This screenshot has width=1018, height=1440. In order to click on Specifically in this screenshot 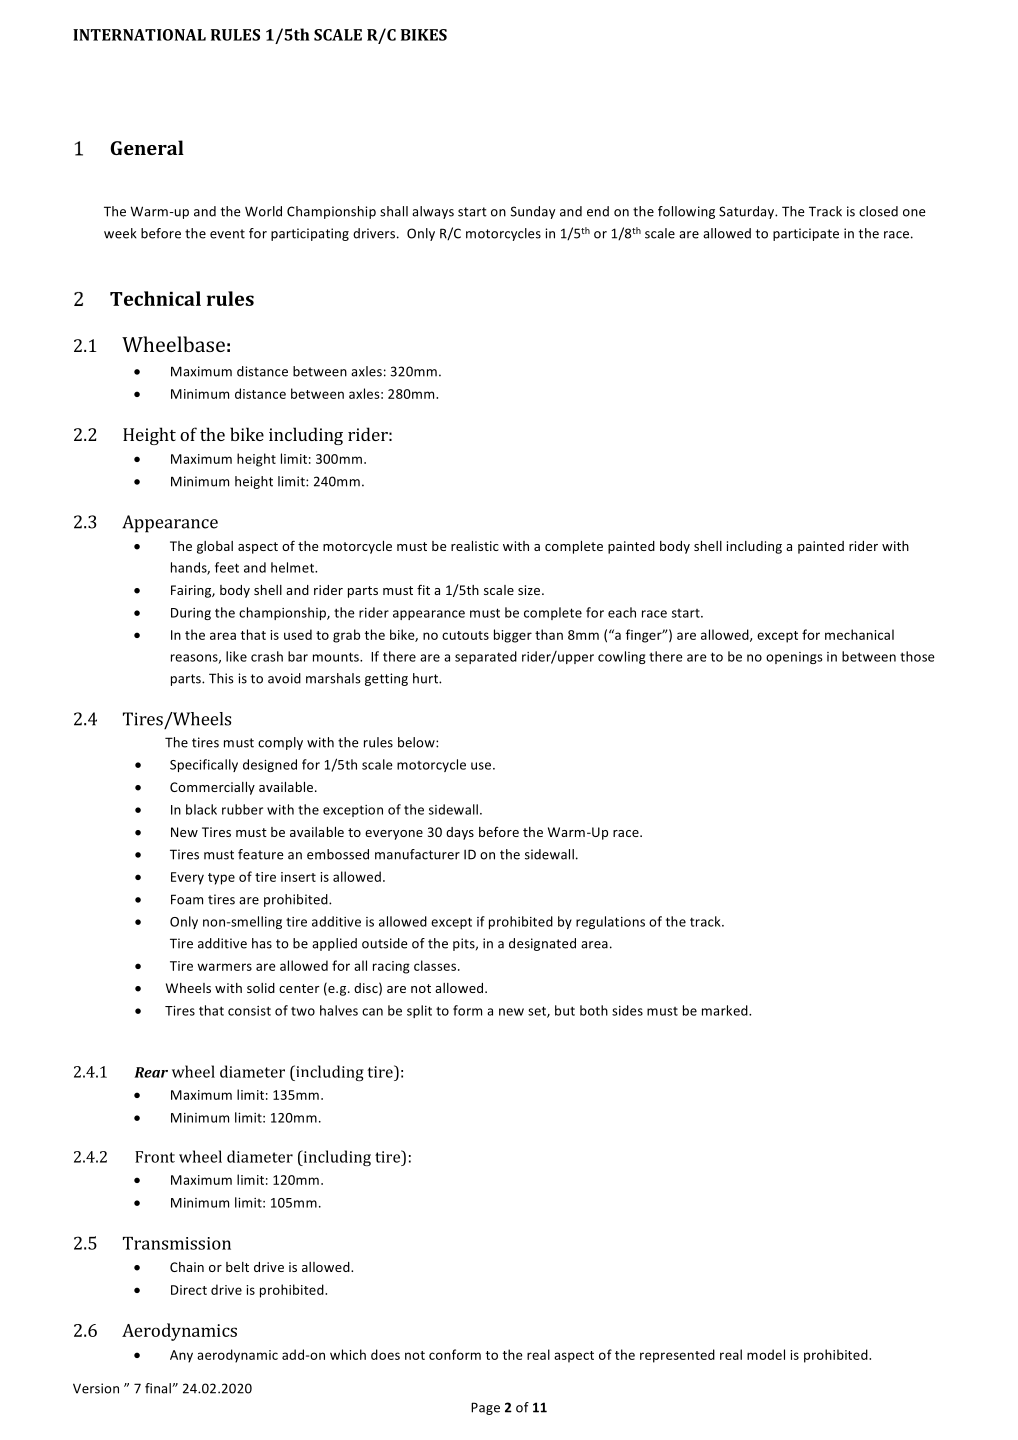, I will do `click(204, 765)`.
